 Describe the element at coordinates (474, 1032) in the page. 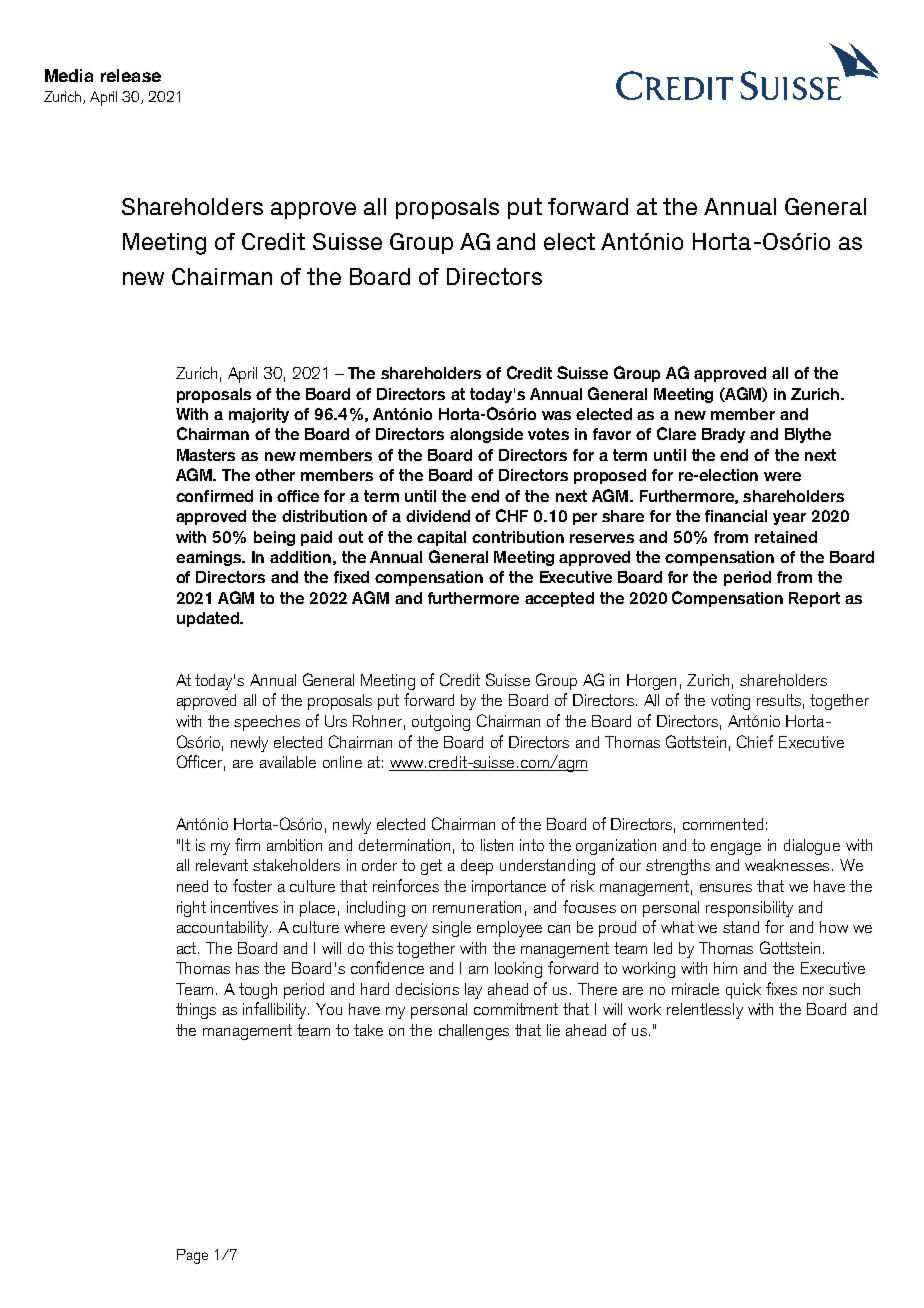

I see `challenges` at that location.
